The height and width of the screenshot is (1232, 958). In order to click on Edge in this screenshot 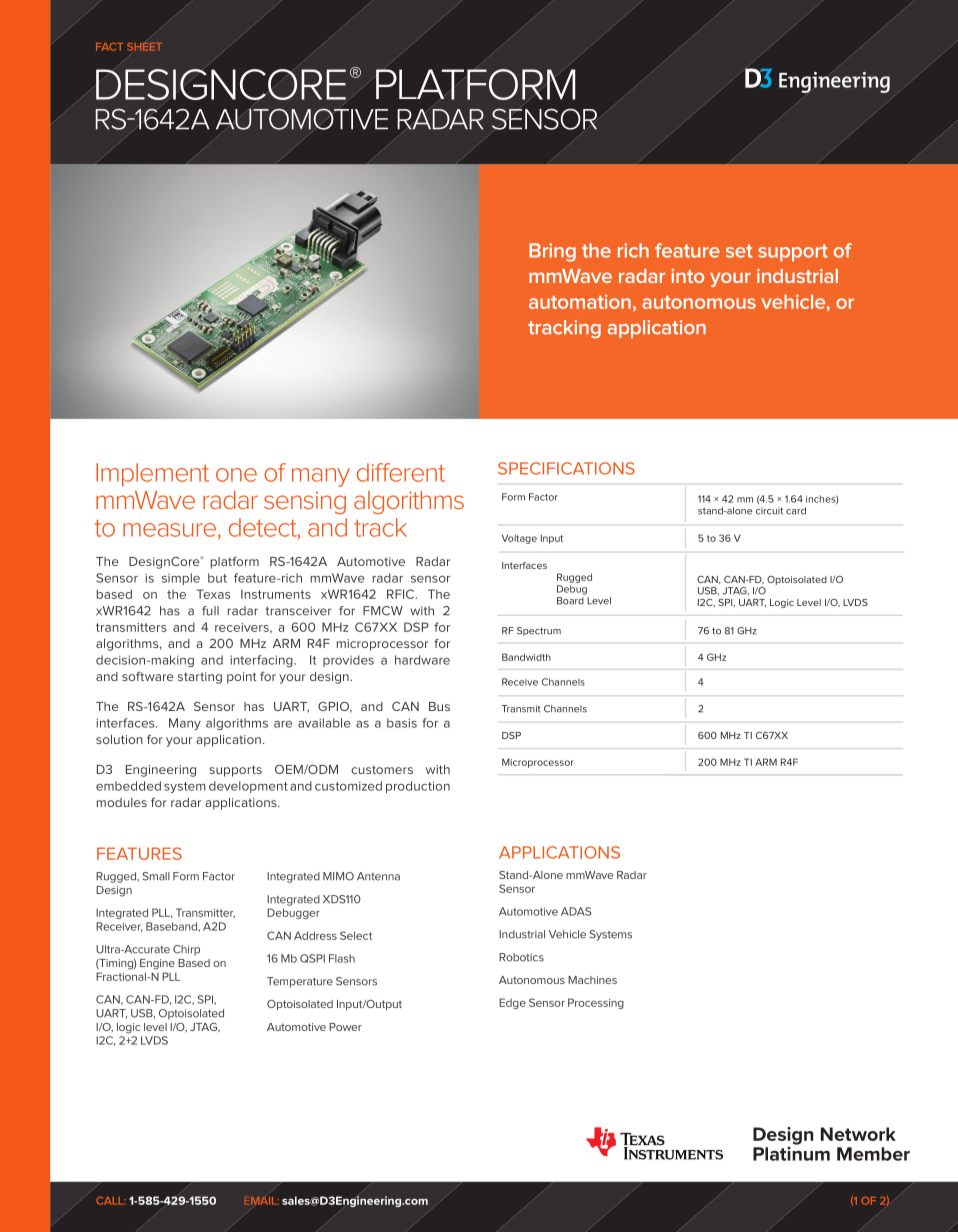, I will do `click(512, 1003)`.
